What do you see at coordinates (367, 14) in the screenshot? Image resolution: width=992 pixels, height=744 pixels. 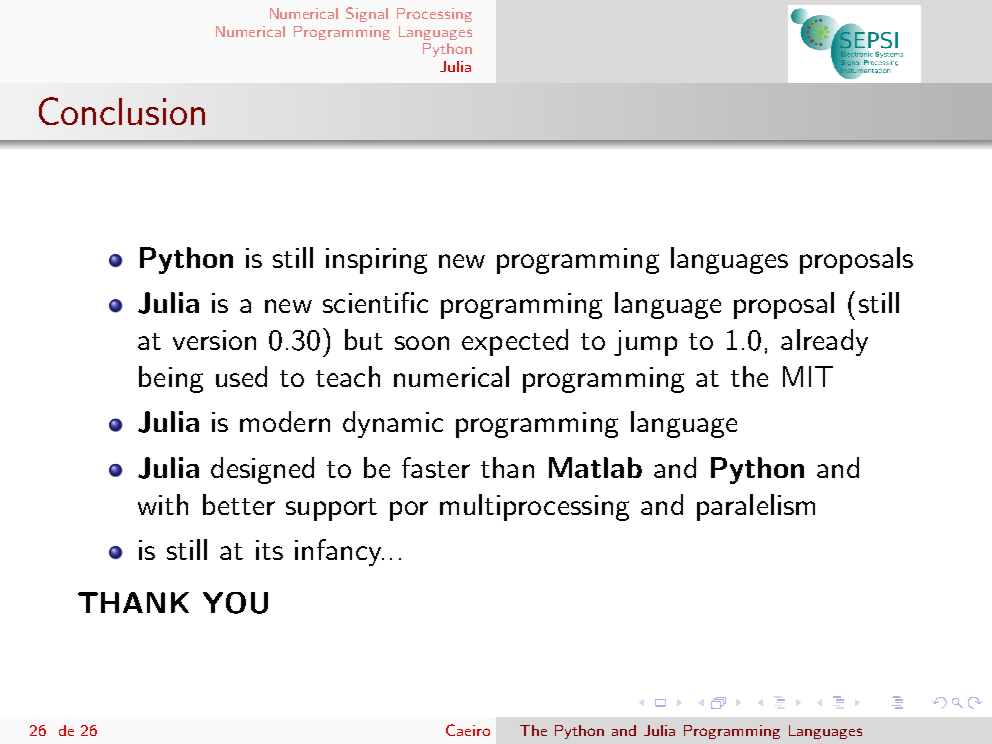 I see `Signal` at bounding box center [367, 14].
